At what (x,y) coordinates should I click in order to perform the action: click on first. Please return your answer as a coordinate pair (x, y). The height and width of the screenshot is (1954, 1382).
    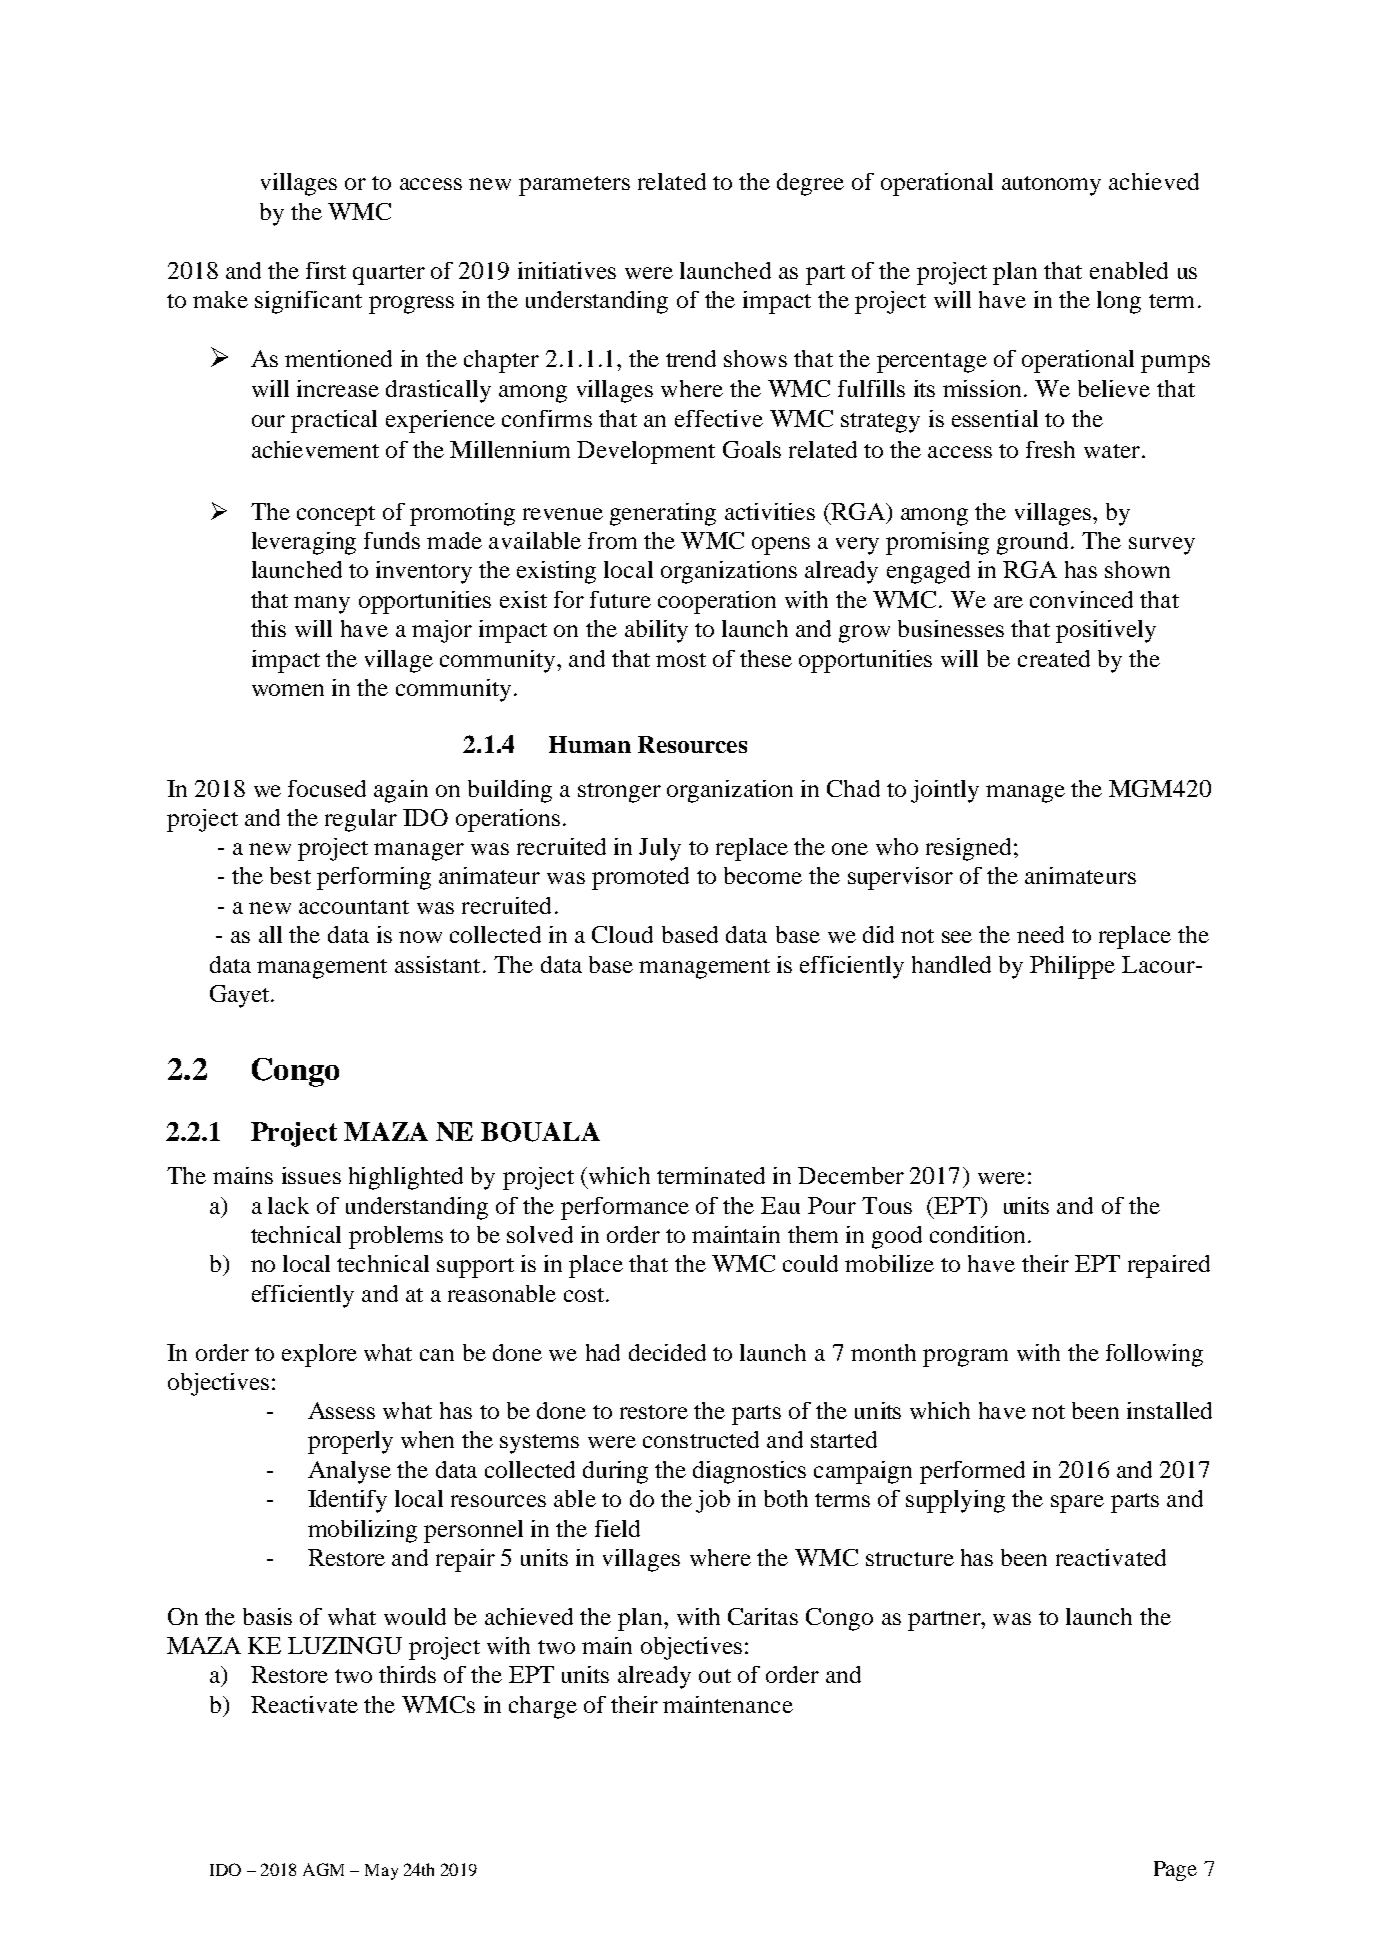
    Looking at the image, I should click on (326, 270).
